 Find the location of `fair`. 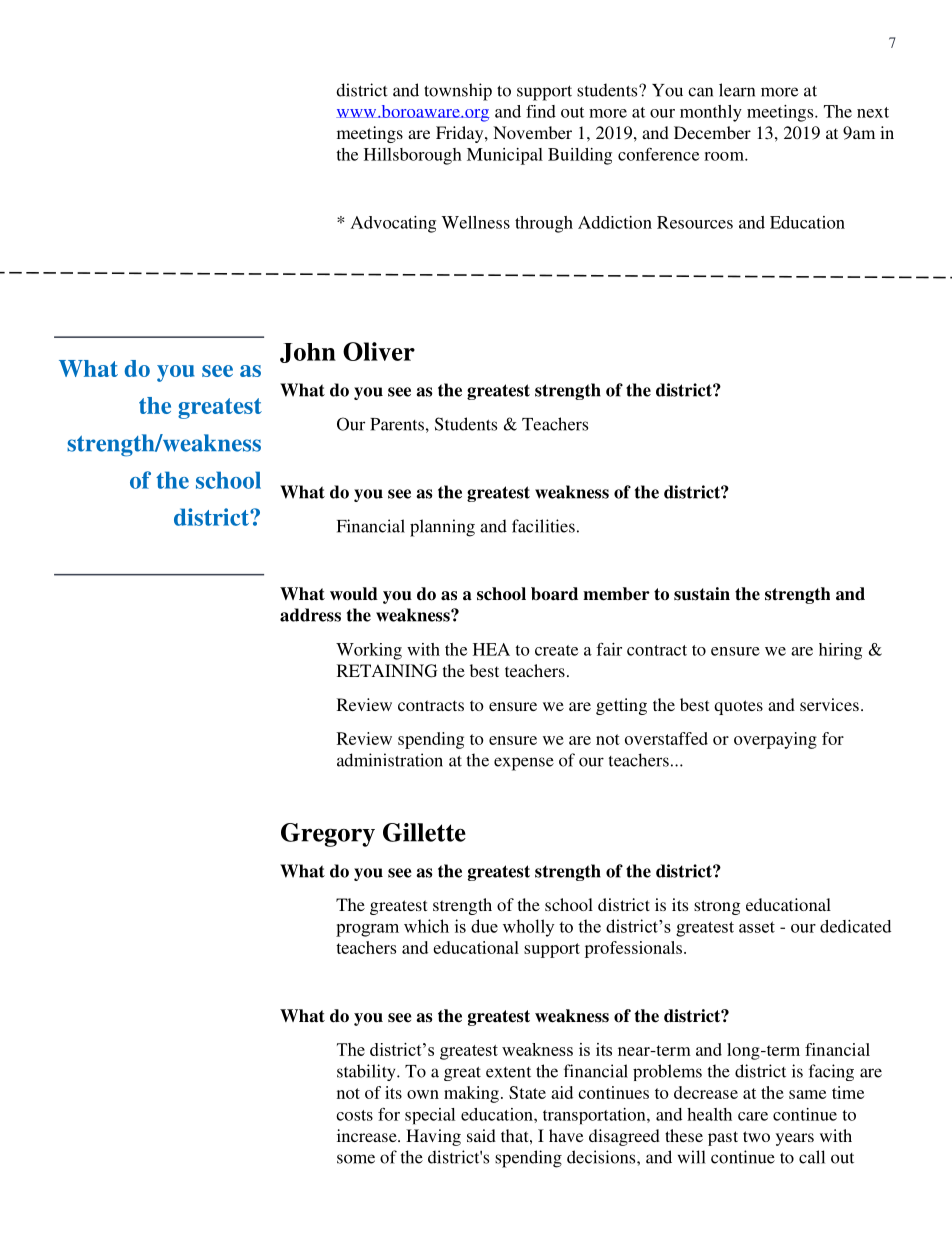

fair is located at coordinates (609, 649).
